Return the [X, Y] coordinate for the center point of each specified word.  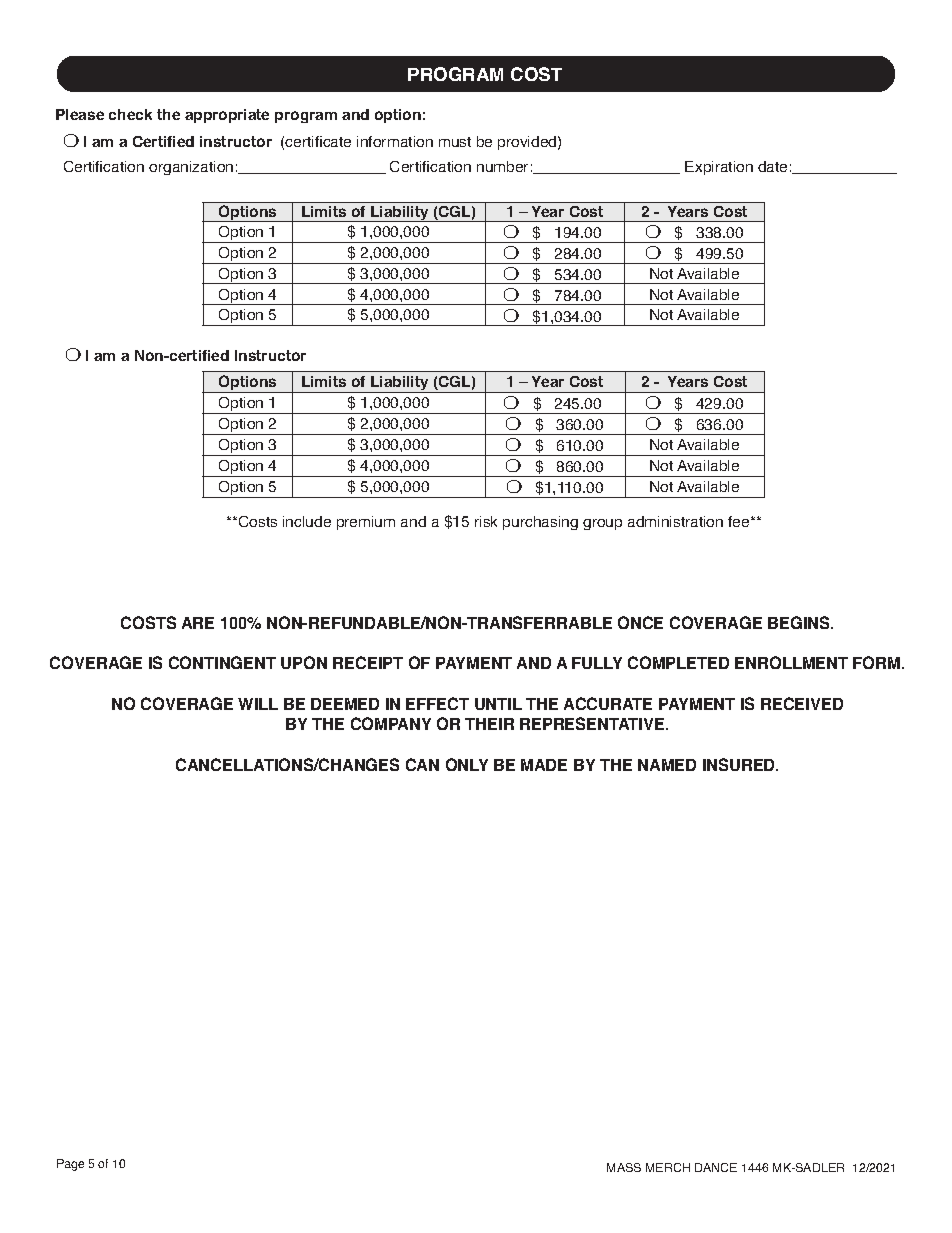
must [455, 142]
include [307, 521]
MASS [624, 1167]
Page [70, 1165]
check [130, 114]
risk [486, 521]
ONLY [467, 764]
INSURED [740, 764]
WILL [258, 704]
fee [740, 521]
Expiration [719, 168]
